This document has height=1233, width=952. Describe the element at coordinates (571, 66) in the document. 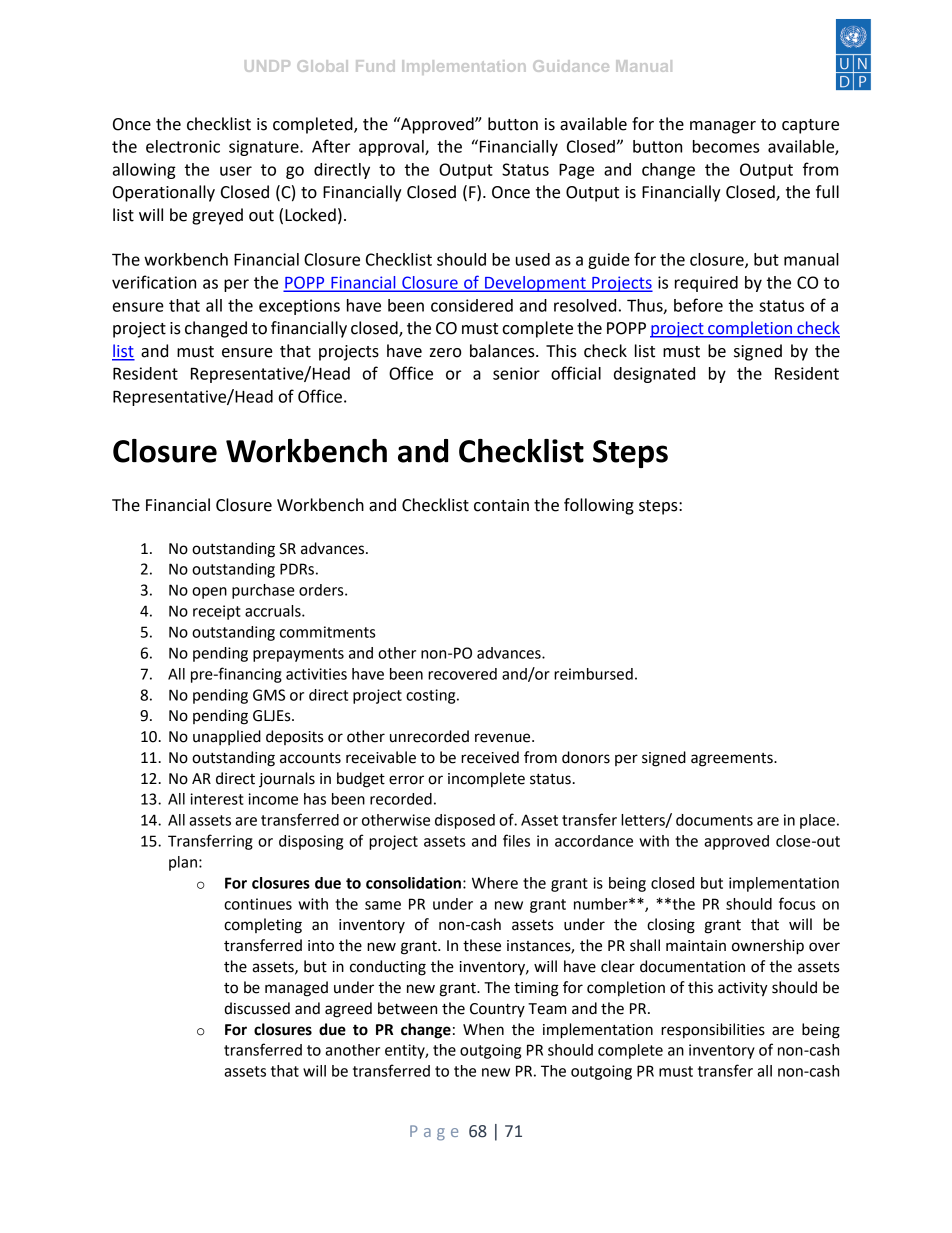

I see `Guidance` at that location.
